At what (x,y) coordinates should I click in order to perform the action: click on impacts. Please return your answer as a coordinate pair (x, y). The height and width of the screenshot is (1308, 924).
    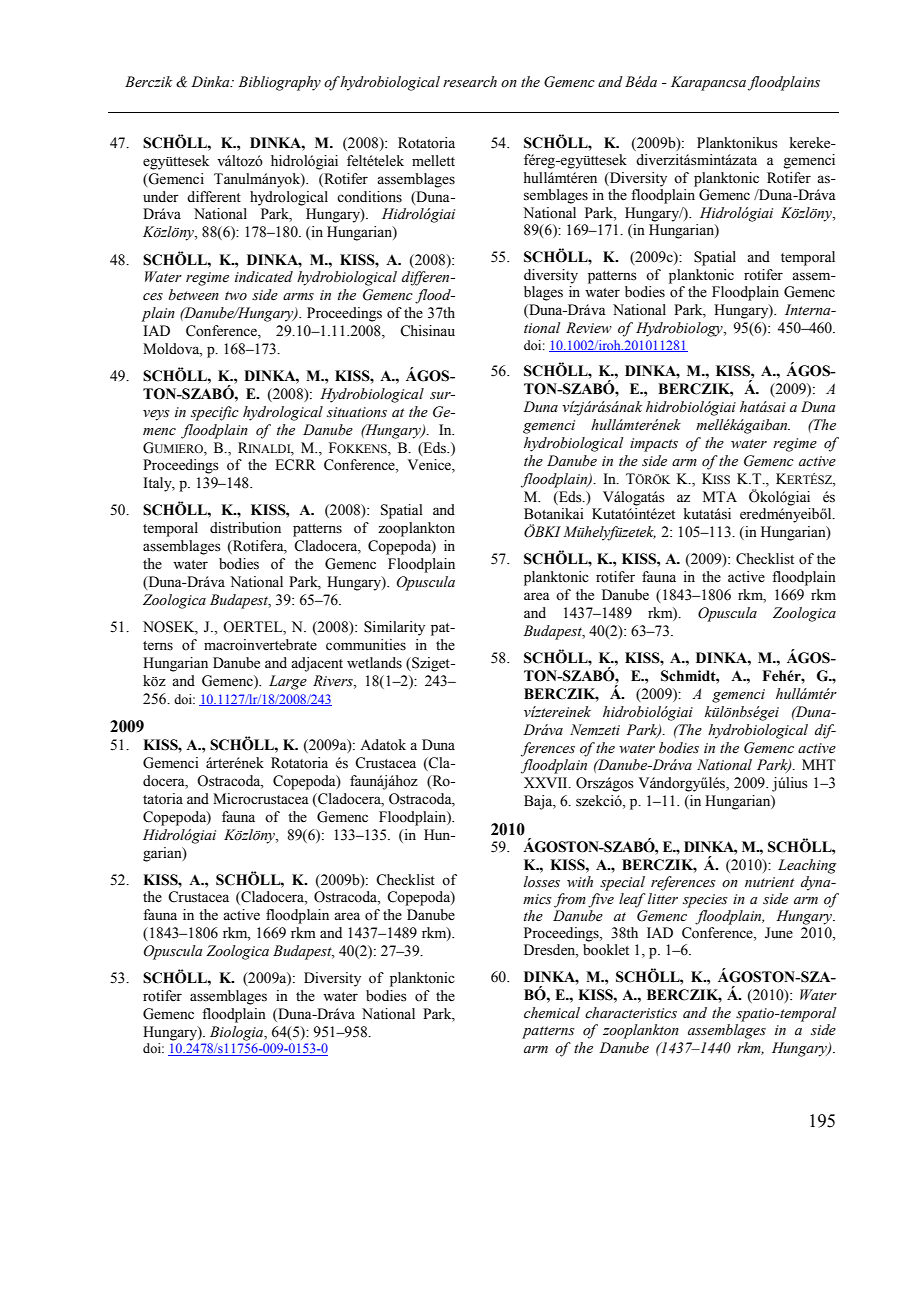
    Looking at the image, I should click on (654, 445).
